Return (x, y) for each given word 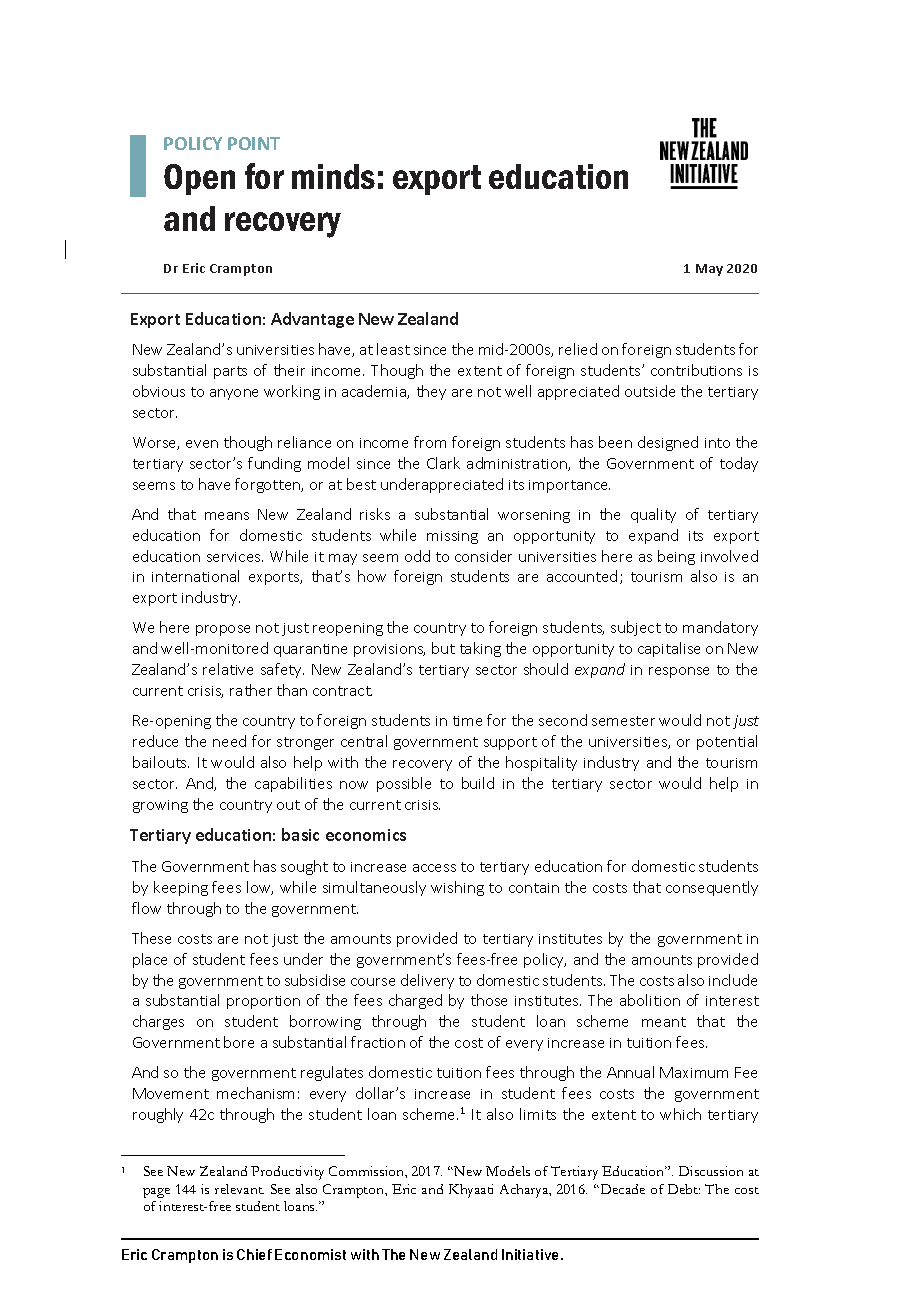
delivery (427, 981)
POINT (254, 143)
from (430, 442)
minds (333, 176)
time (467, 721)
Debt (684, 1189)
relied (578, 349)
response (679, 672)
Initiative (532, 1254)
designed (668, 443)
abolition (650, 1000)
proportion (263, 1002)
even (202, 444)
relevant (239, 1189)
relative (228, 669)
